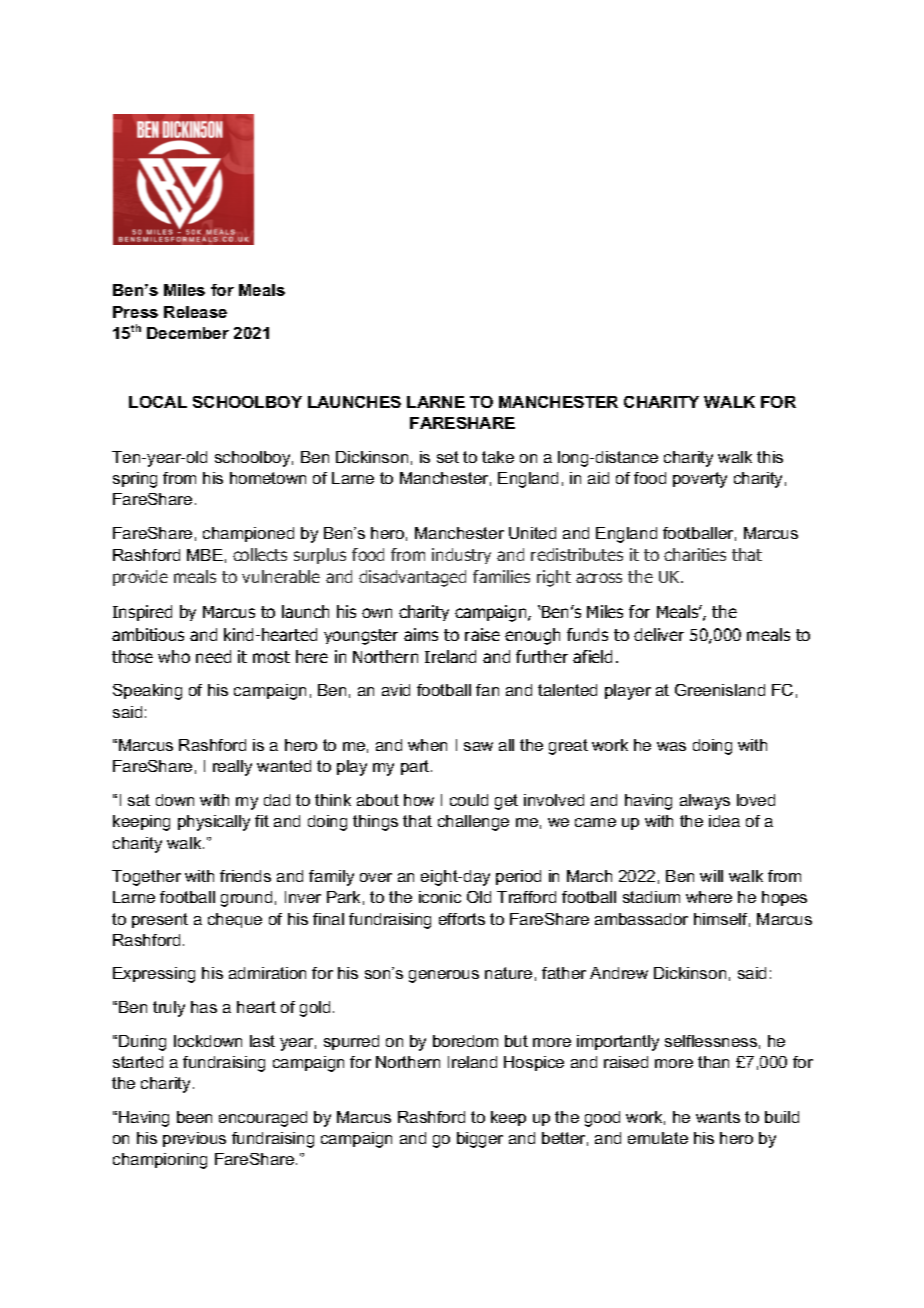  I want to click on challenge, so click(473, 823).
